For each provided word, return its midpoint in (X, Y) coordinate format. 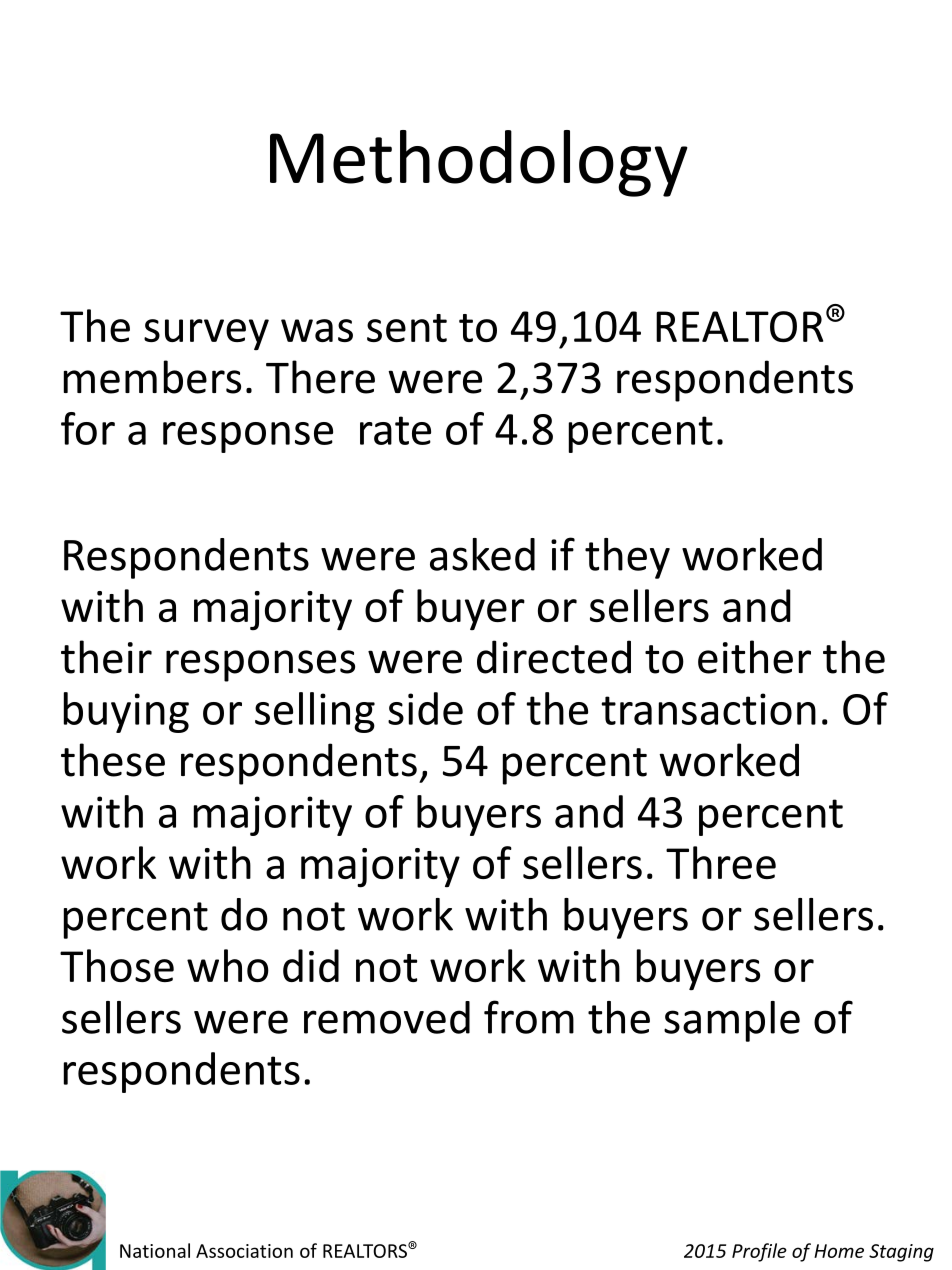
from (529, 1017)
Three (721, 862)
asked (482, 554)
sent (407, 328)
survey (206, 335)
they (627, 558)
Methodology (479, 163)
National (155, 1250)
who (228, 965)
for (88, 428)
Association (244, 1251)
